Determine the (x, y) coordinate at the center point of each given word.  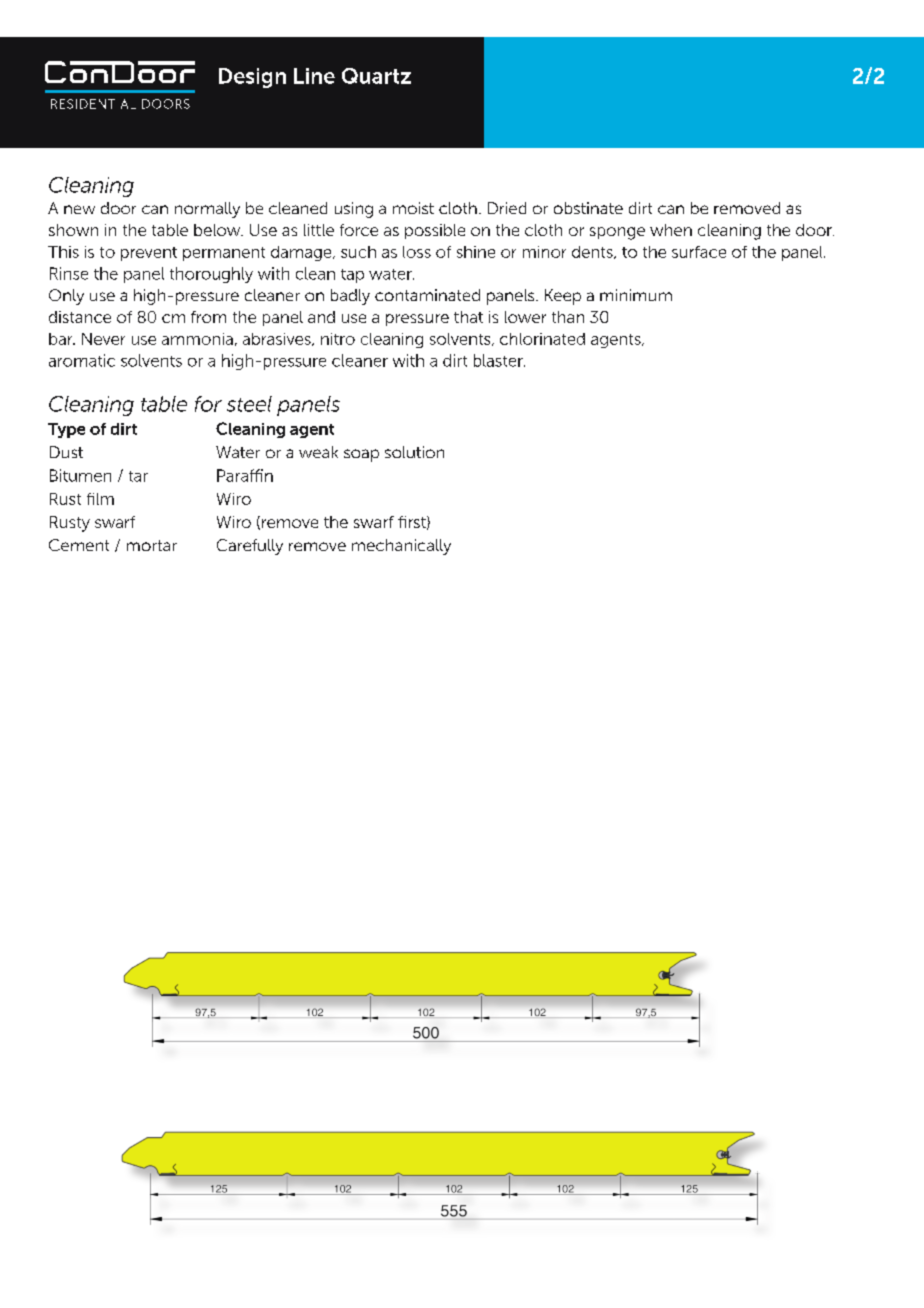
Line (314, 76)
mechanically (401, 547)
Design (252, 78)
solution (414, 452)
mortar (152, 545)
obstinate (588, 208)
